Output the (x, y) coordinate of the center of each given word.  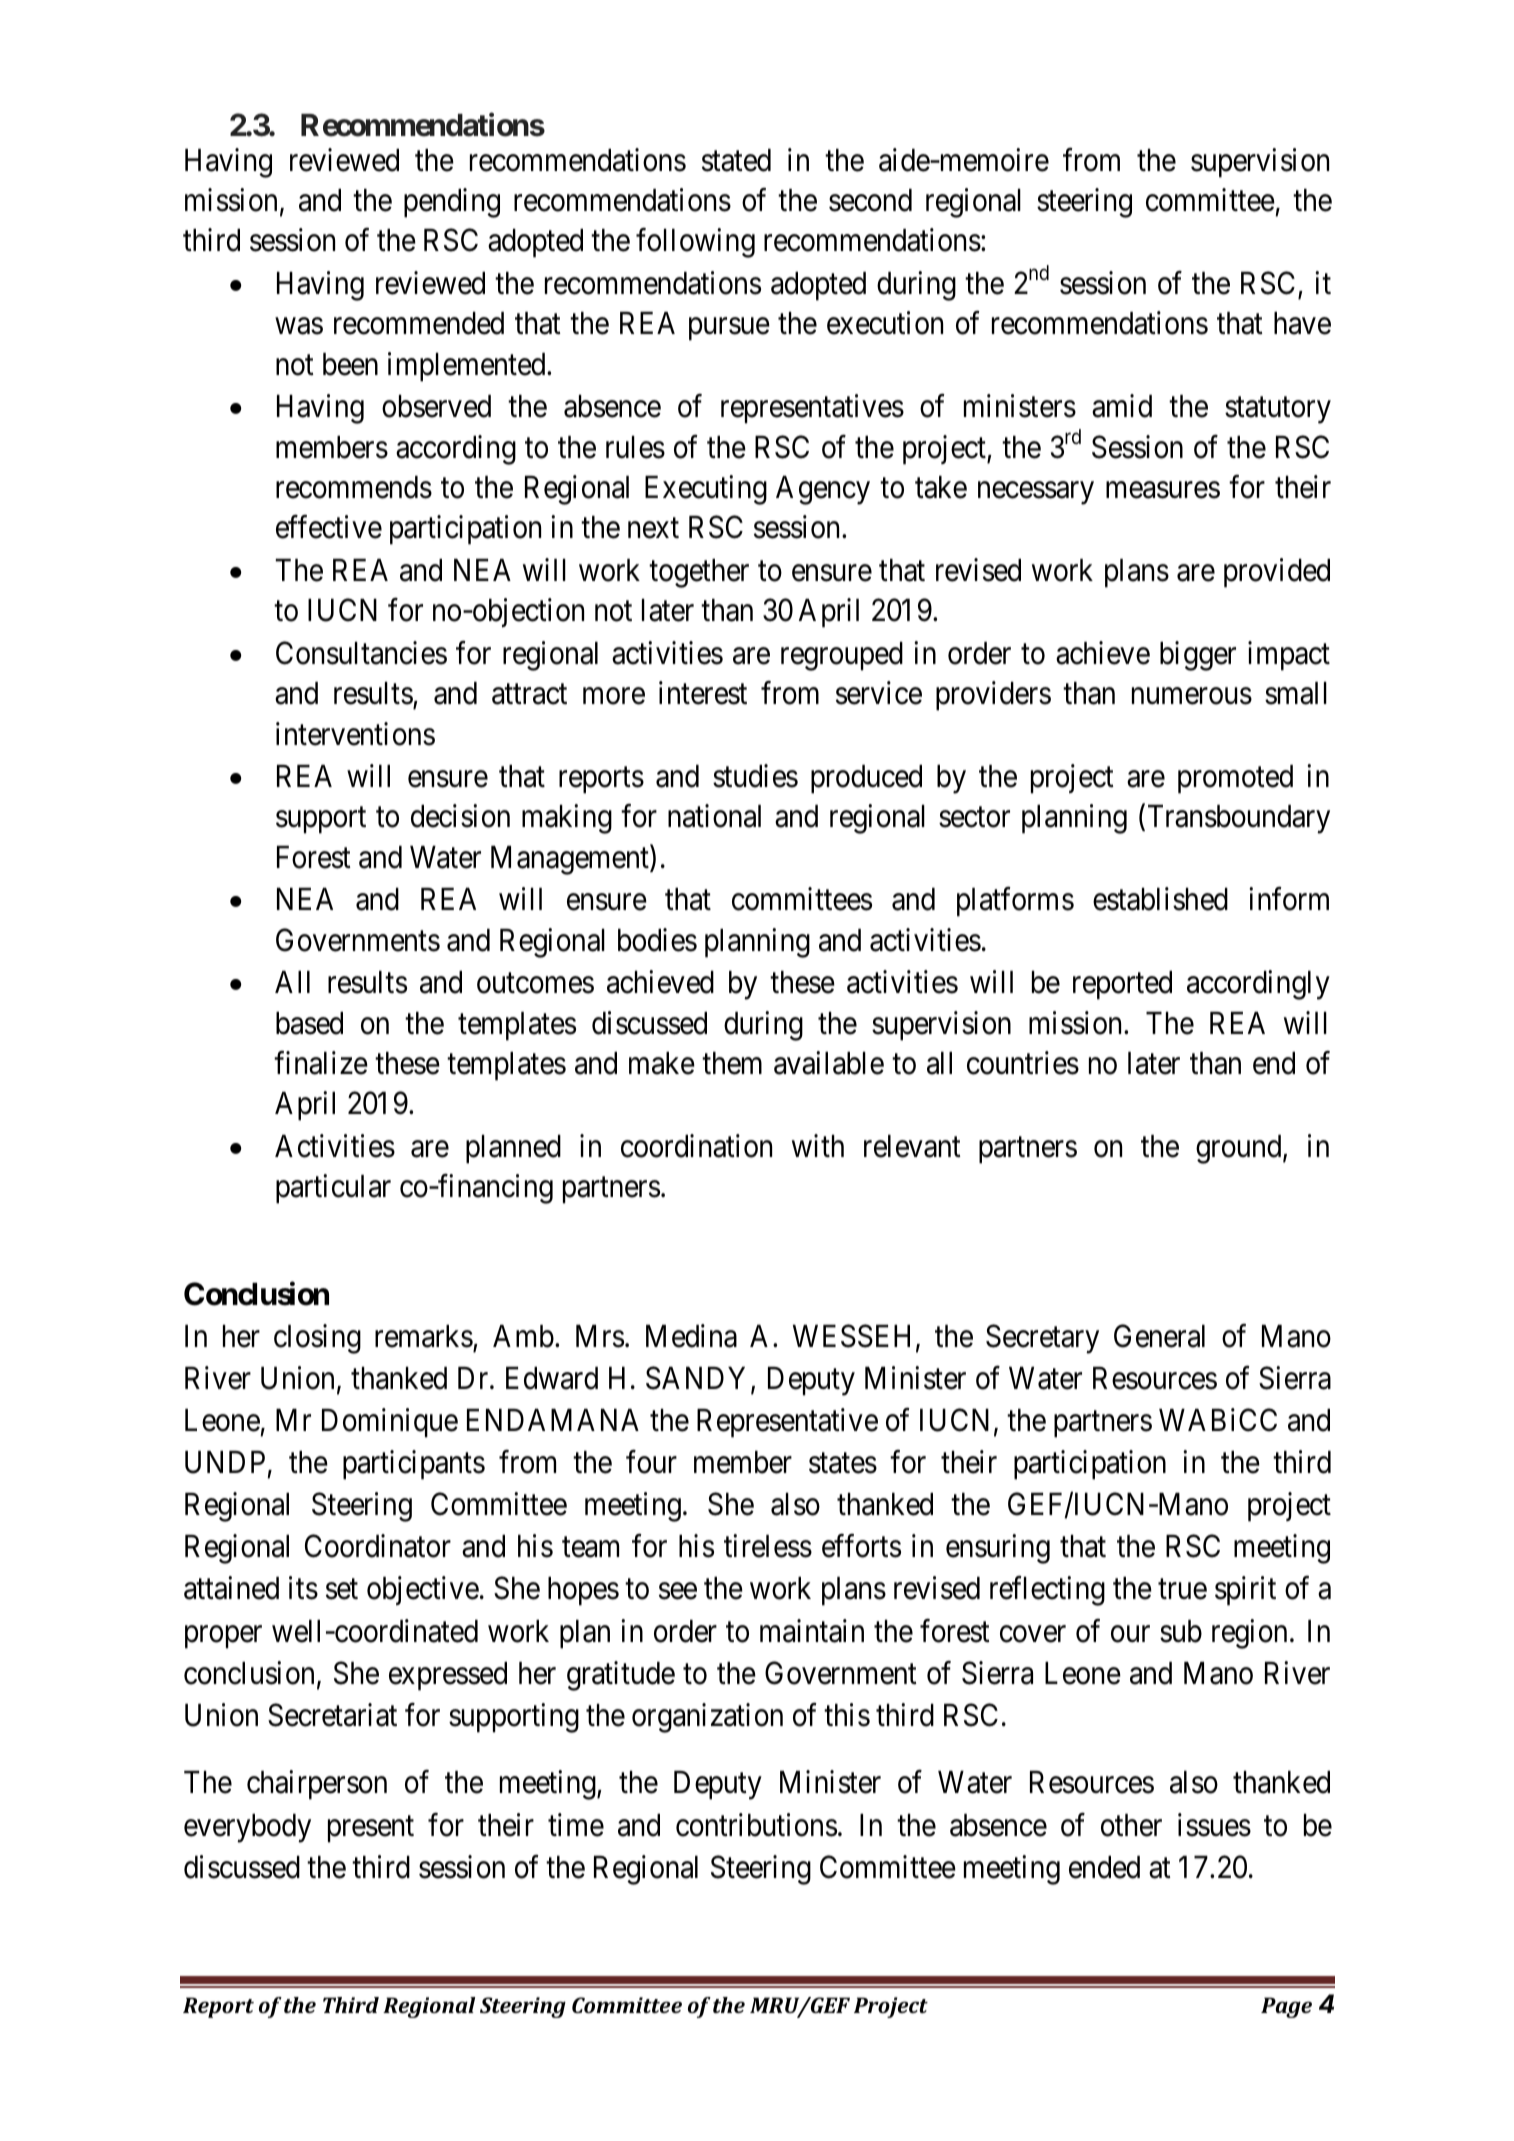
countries (1023, 1063)
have (1302, 323)
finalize (321, 1063)
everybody (247, 1828)
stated (736, 160)
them (732, 1063)
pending (452, 203)
